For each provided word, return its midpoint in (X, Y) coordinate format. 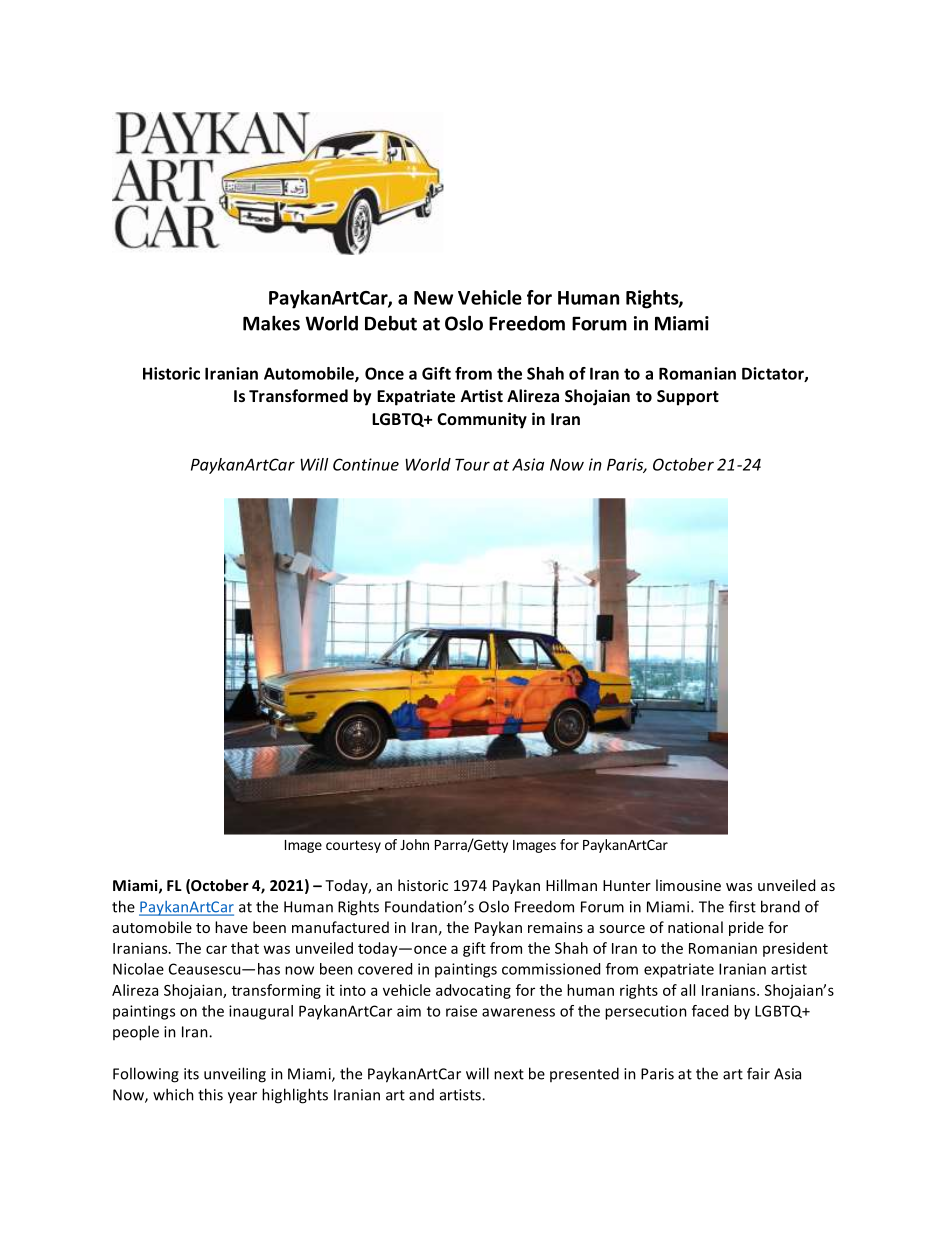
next (509, 1074)
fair (758, 1073)
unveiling (235, 1075)
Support (688, 398)
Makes (271, 323)
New (433, 298)
